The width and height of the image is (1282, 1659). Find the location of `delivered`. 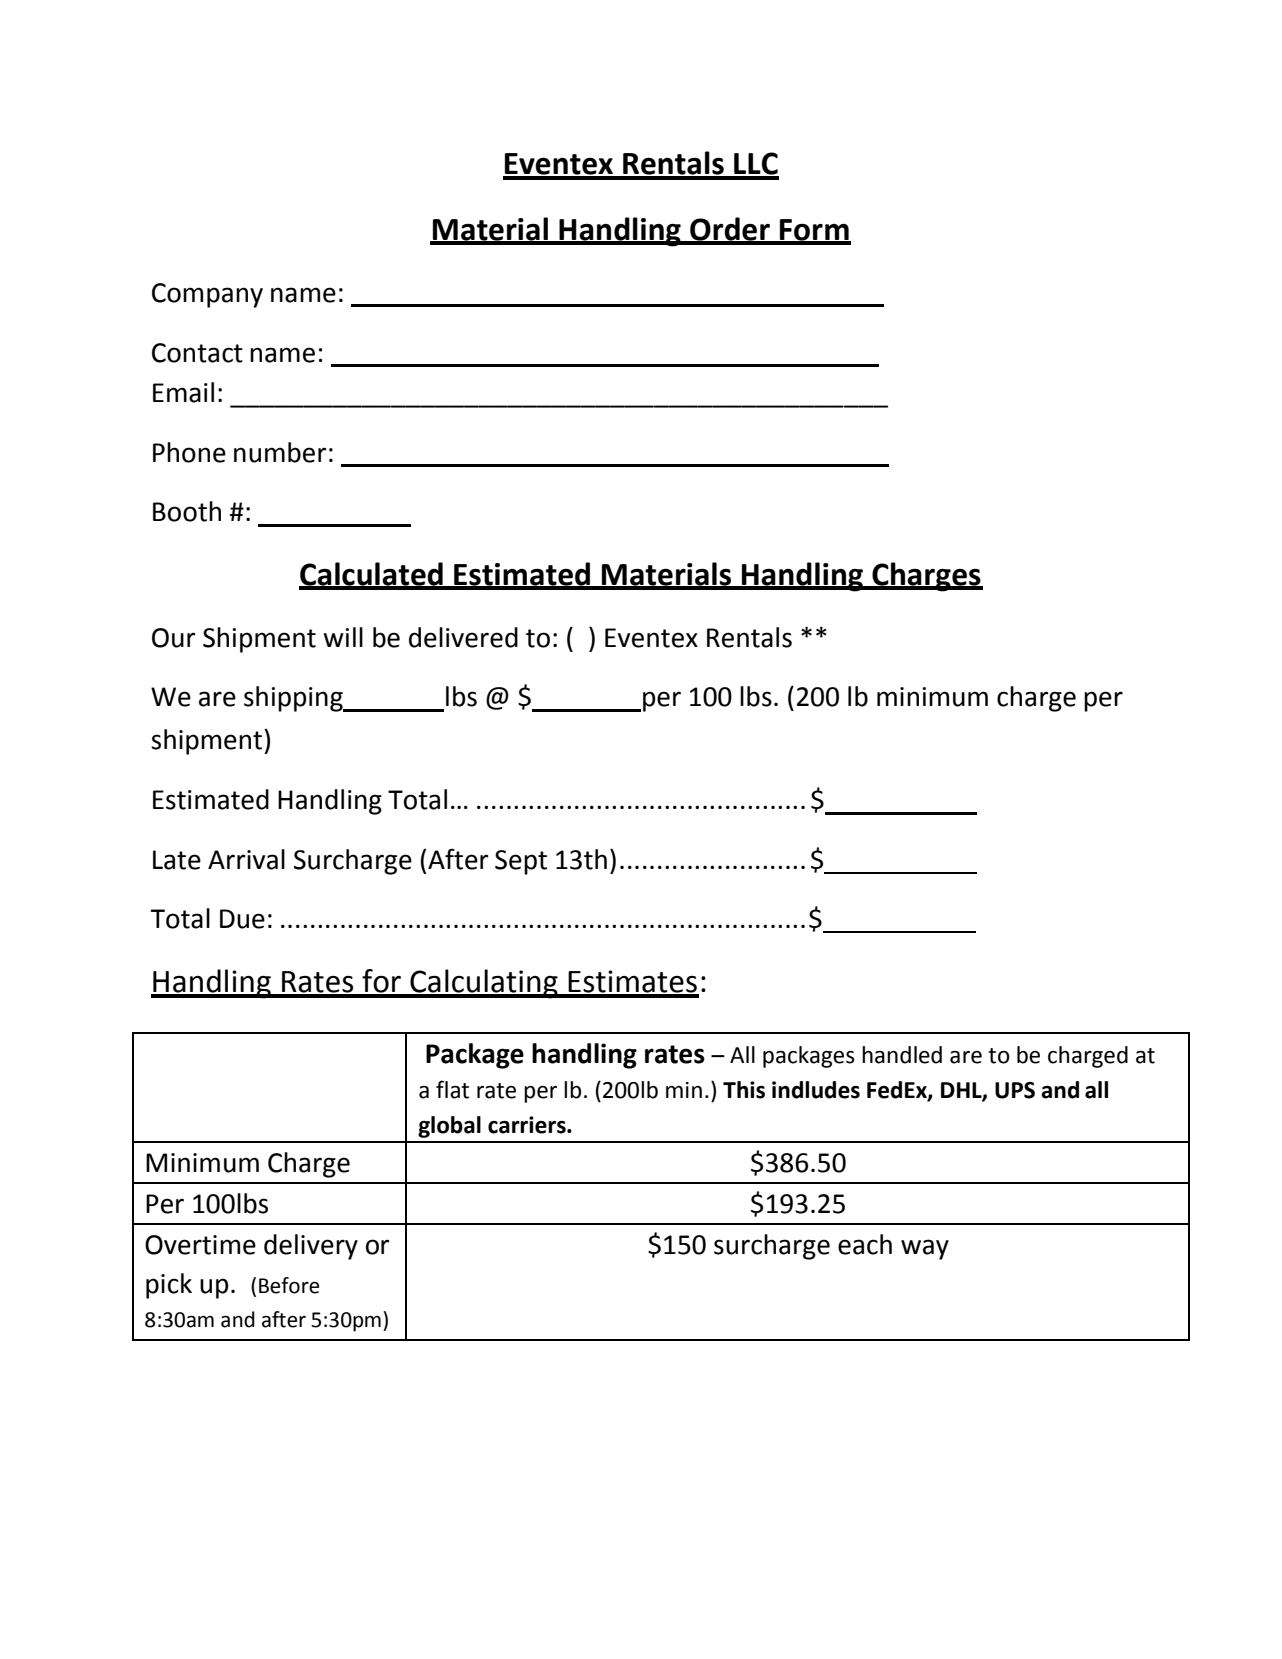

delivered is located at coordinates (463, 637).
